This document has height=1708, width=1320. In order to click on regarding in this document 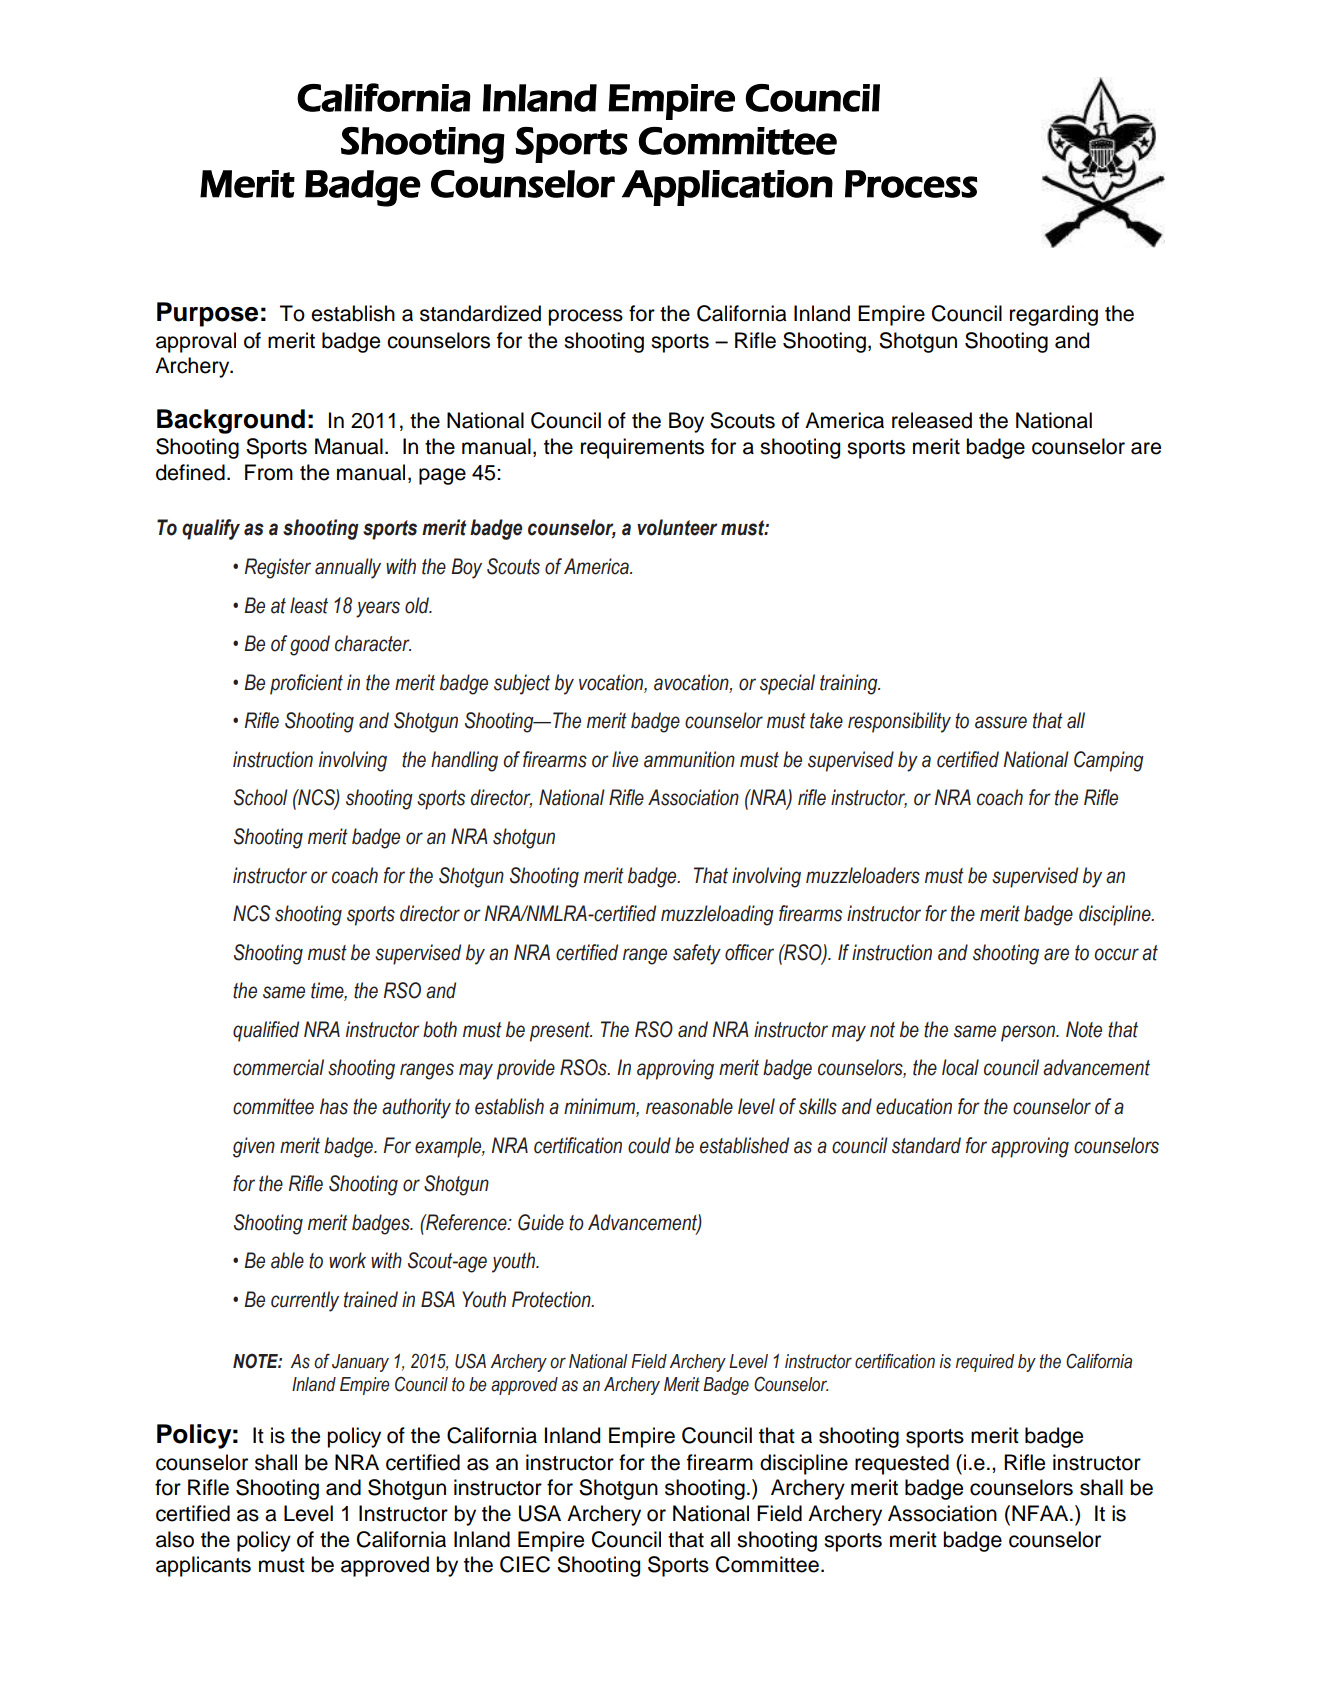, I will do `click(1054, 315)`.
